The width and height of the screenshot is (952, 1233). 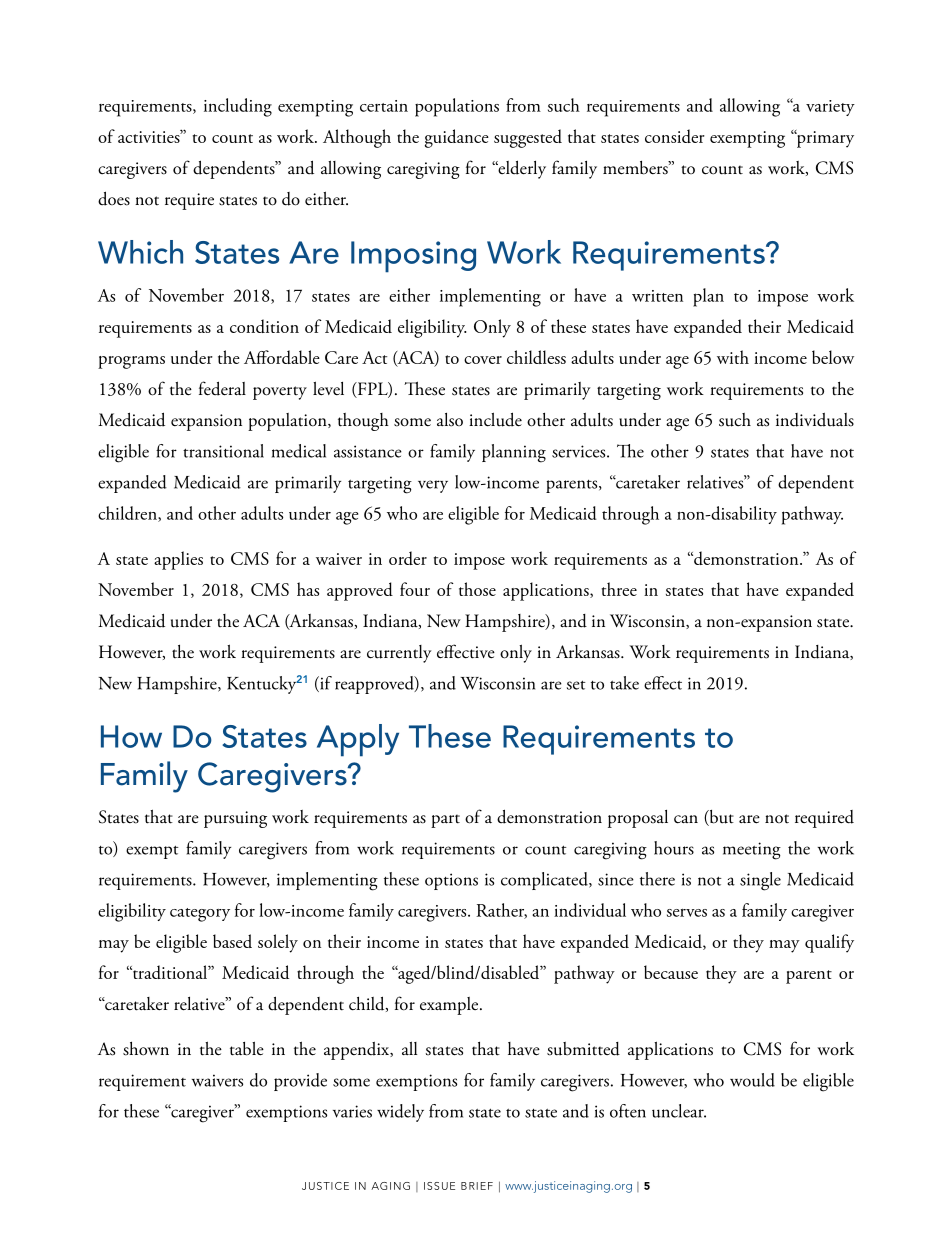 I want to click on federal, so click(x=222, y=388).
